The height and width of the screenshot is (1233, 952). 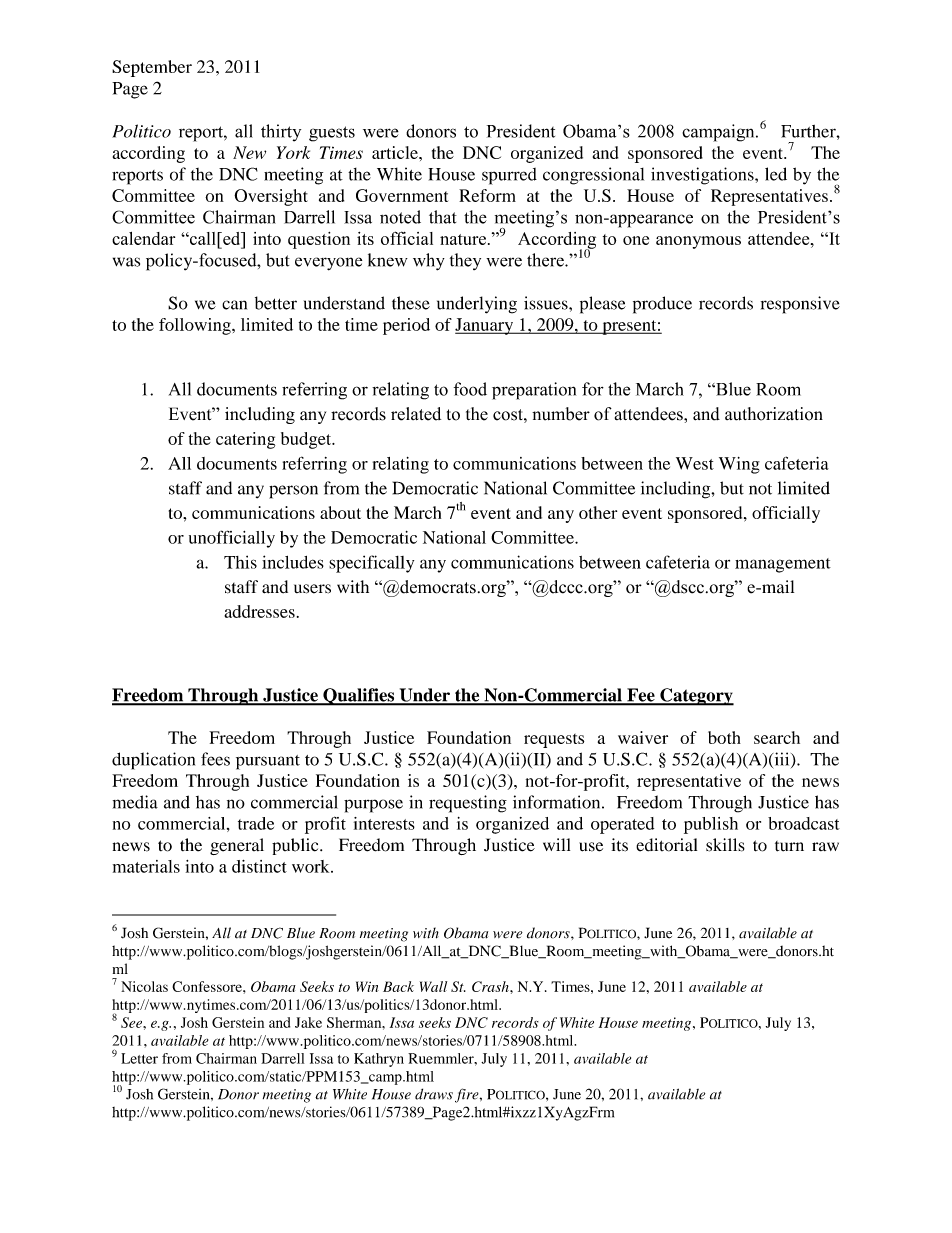 I want to click on investigations, so click(x=703, y=176).
